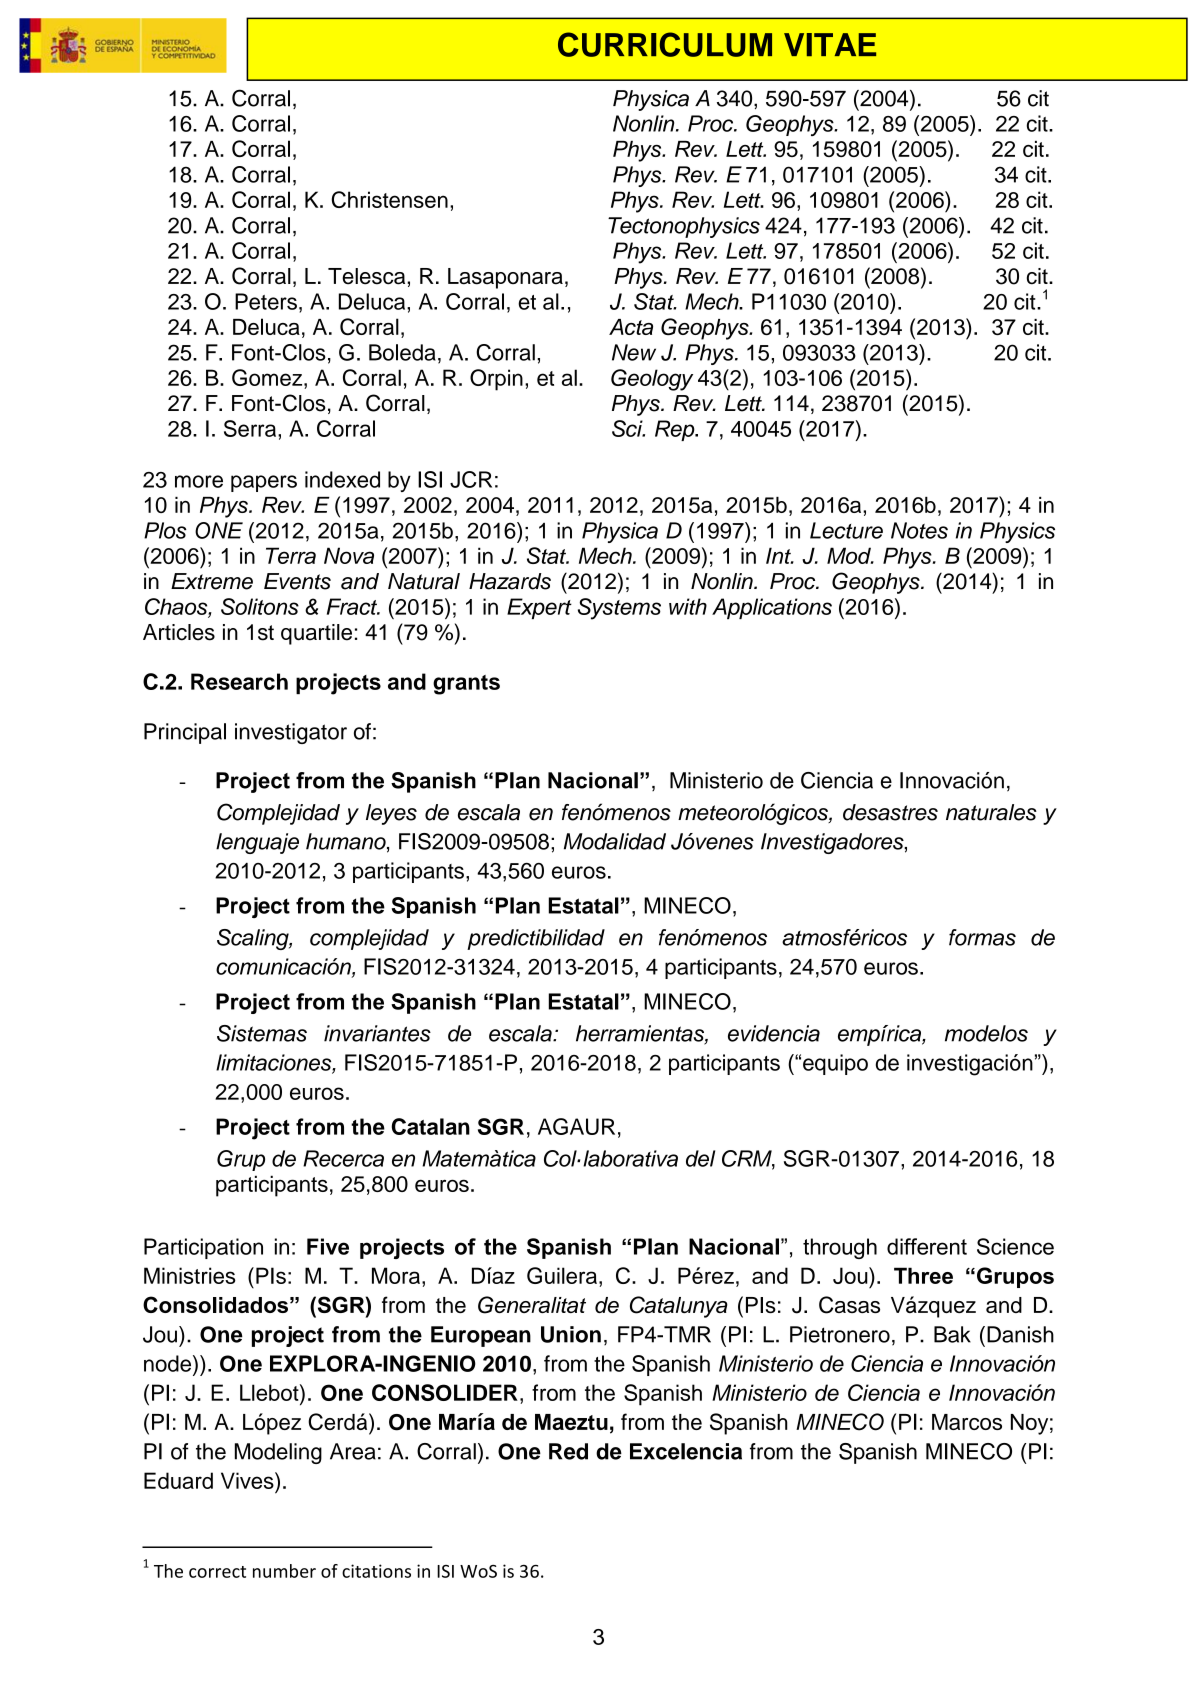 The height and width of the screenshot is (1692, 1197). What do you see at coordinates (665, 44) in the screenshot?
I see `CURRICULUM` at bounding box center [665, 44].
